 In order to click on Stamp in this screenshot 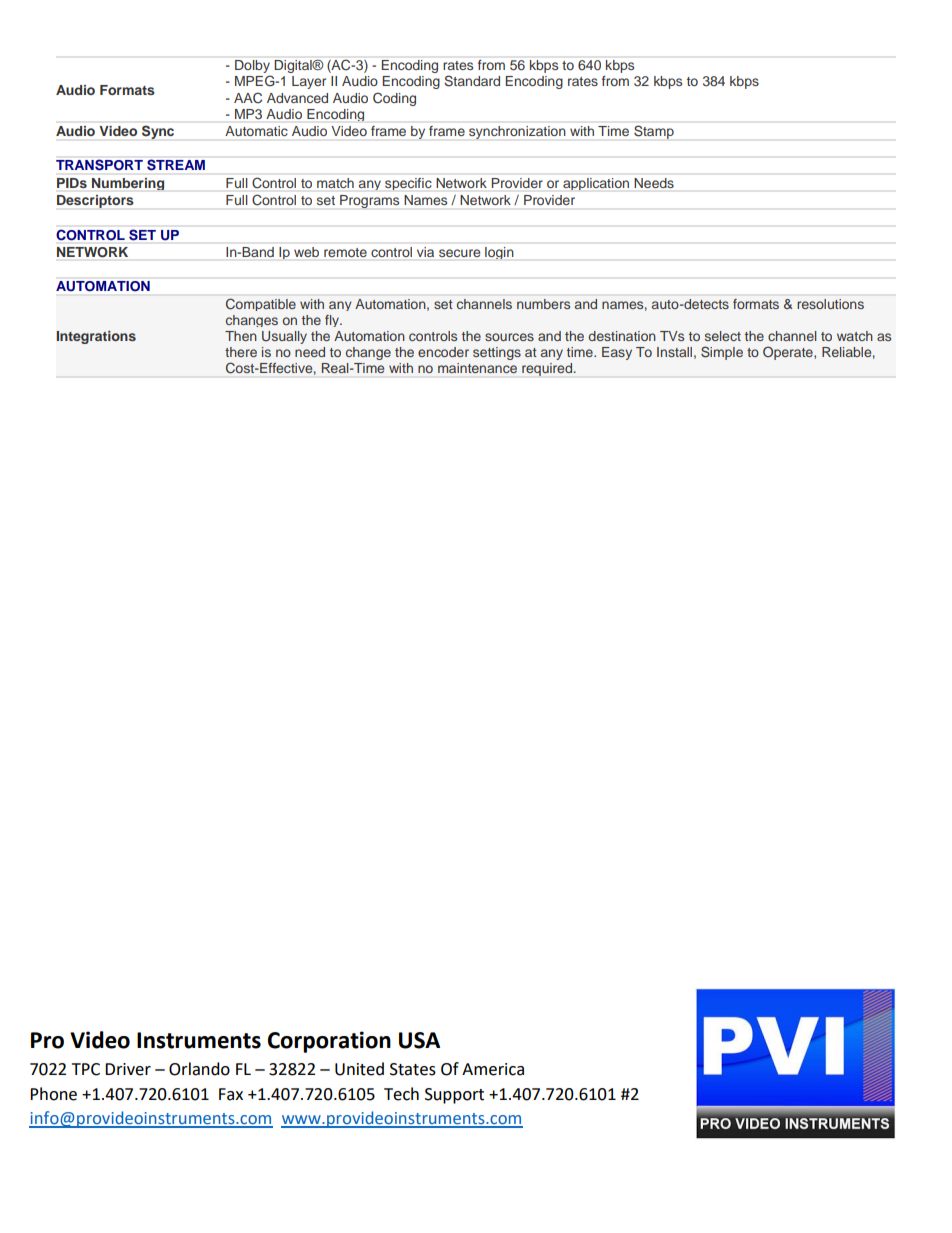, I will do `click(654, 132)`.
